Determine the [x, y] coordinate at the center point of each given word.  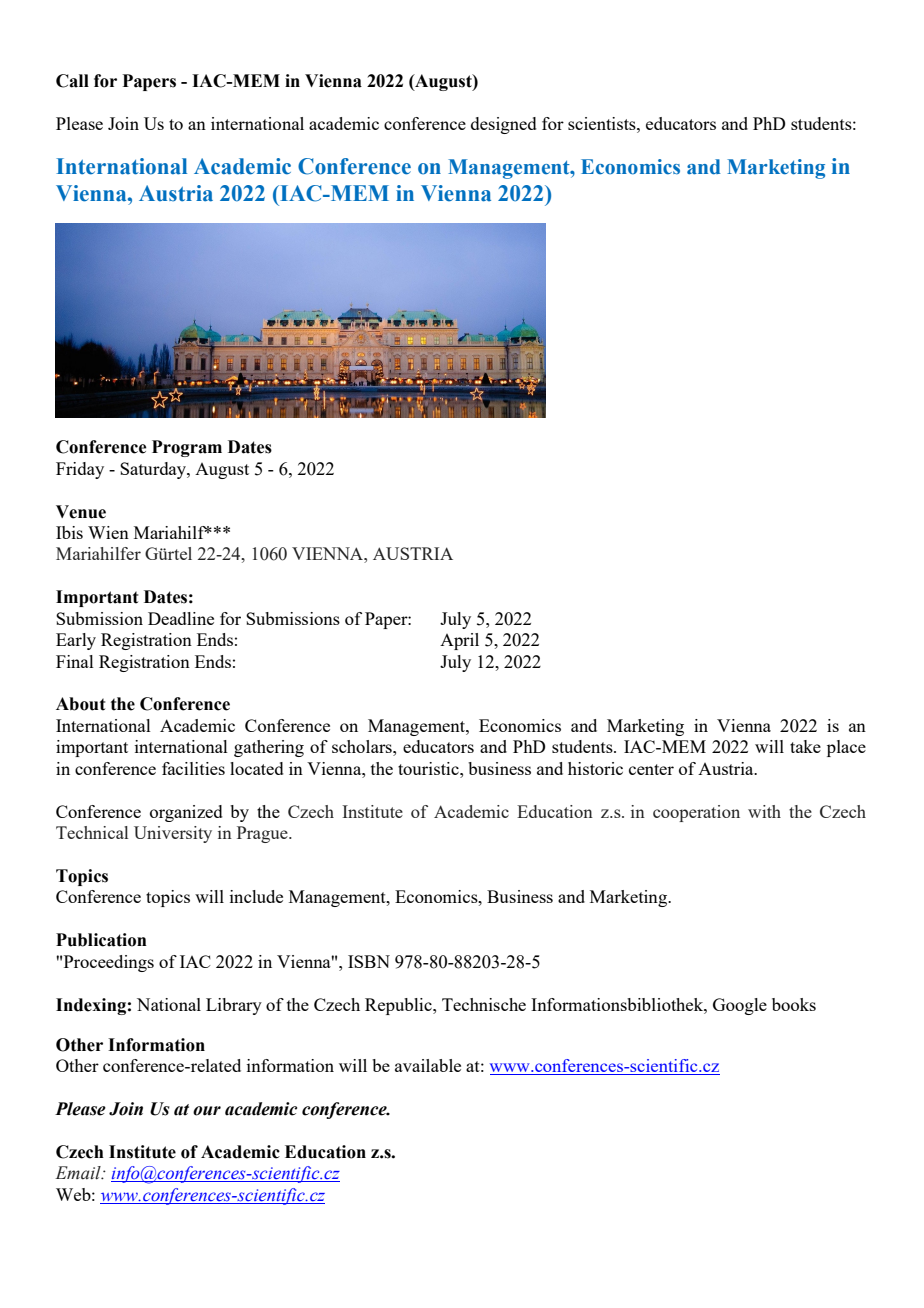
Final [75, 661]
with [764, 811]
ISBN [369, 961]
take [805, 746]
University [173, 834]
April [459, 641]
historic [595, 768]
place [846, 748]
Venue [81, 512]
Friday [80, 470]
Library [234, 1006]
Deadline [181, 618]
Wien [108, 532]
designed [504, 125]
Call [72, 81]
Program [187, 448]
